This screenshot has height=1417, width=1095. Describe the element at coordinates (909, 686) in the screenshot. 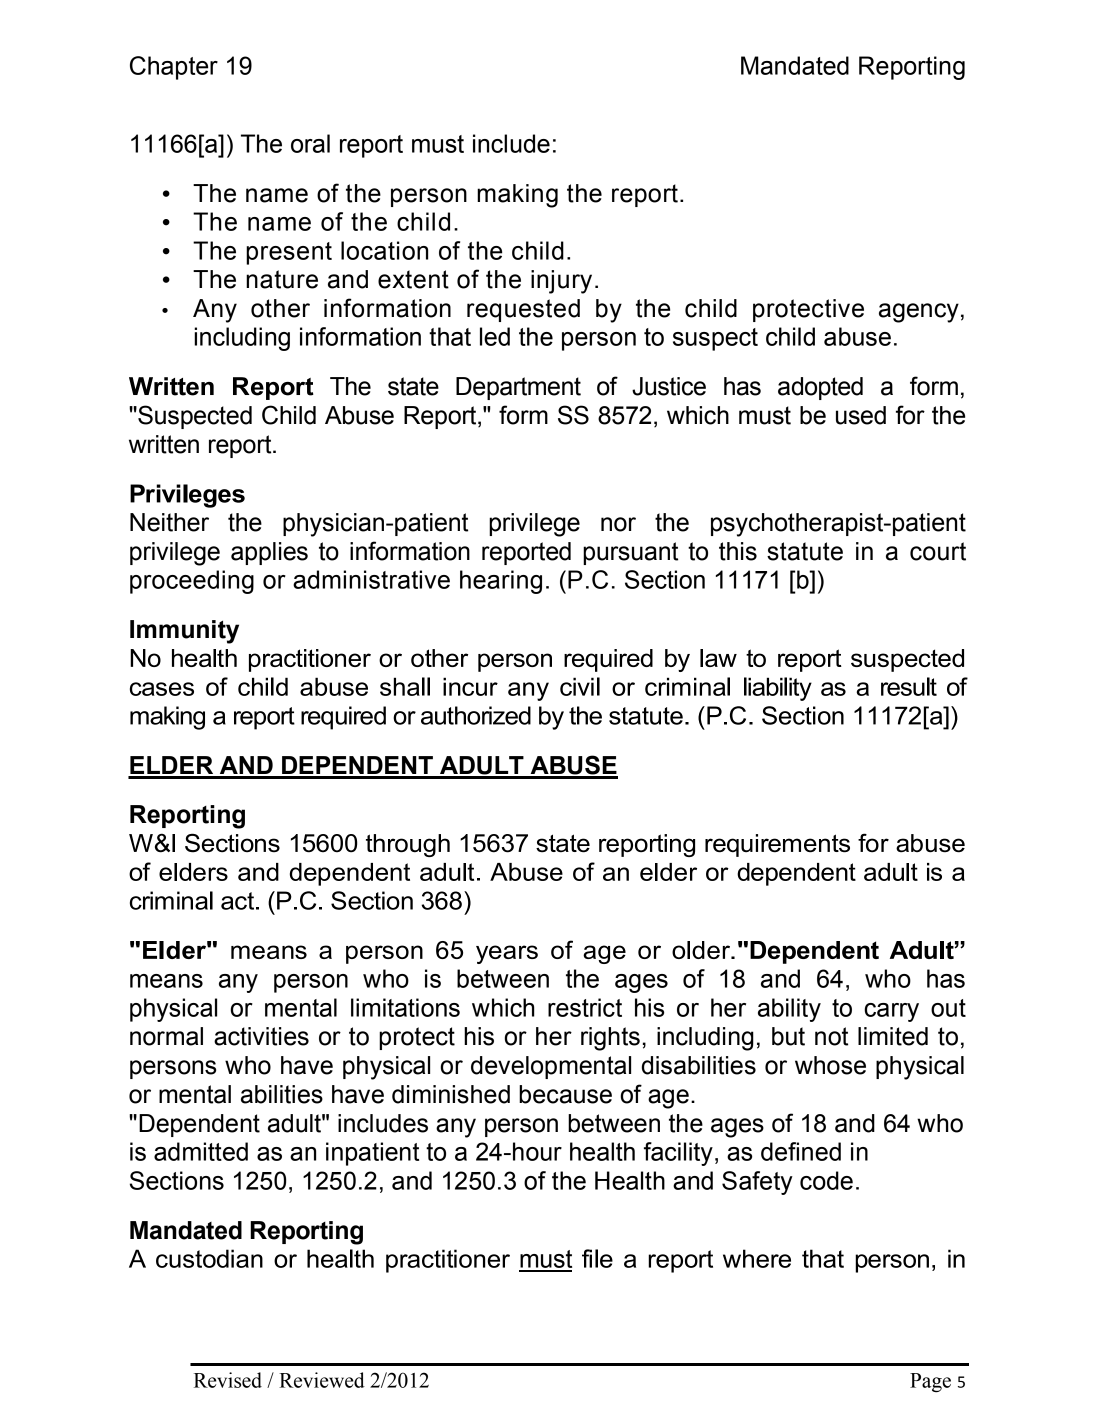

I see `result` at that location.
